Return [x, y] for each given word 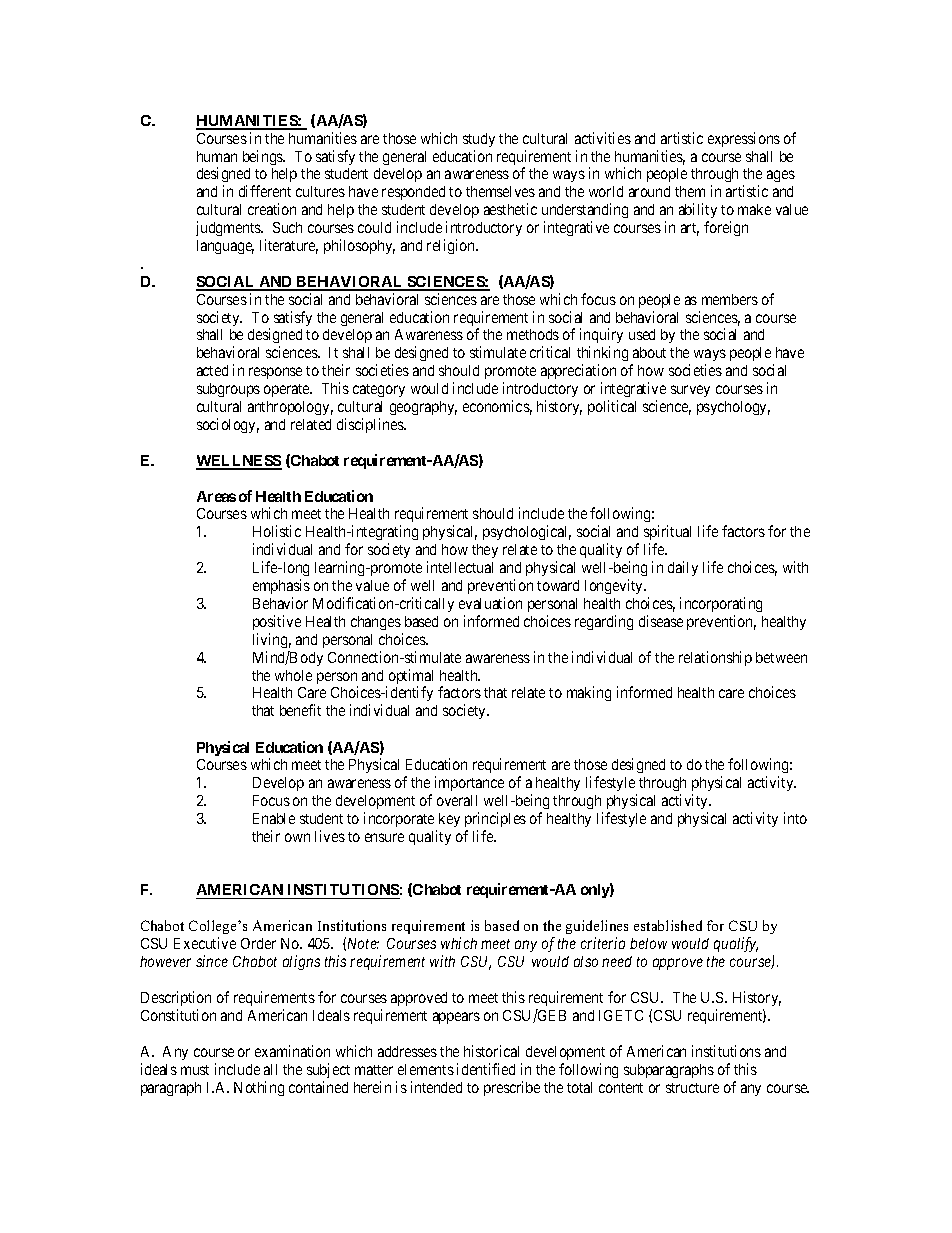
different [265, 191]
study [479, 140]
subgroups [228, 390]
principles [495, 819]
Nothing [259, 1088]
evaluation [490, 603]
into [795, 818]
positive [277, 622]
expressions [744, 139]
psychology [733, 408]
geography [423, 408]
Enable [274, 818]
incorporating [721, 604]
